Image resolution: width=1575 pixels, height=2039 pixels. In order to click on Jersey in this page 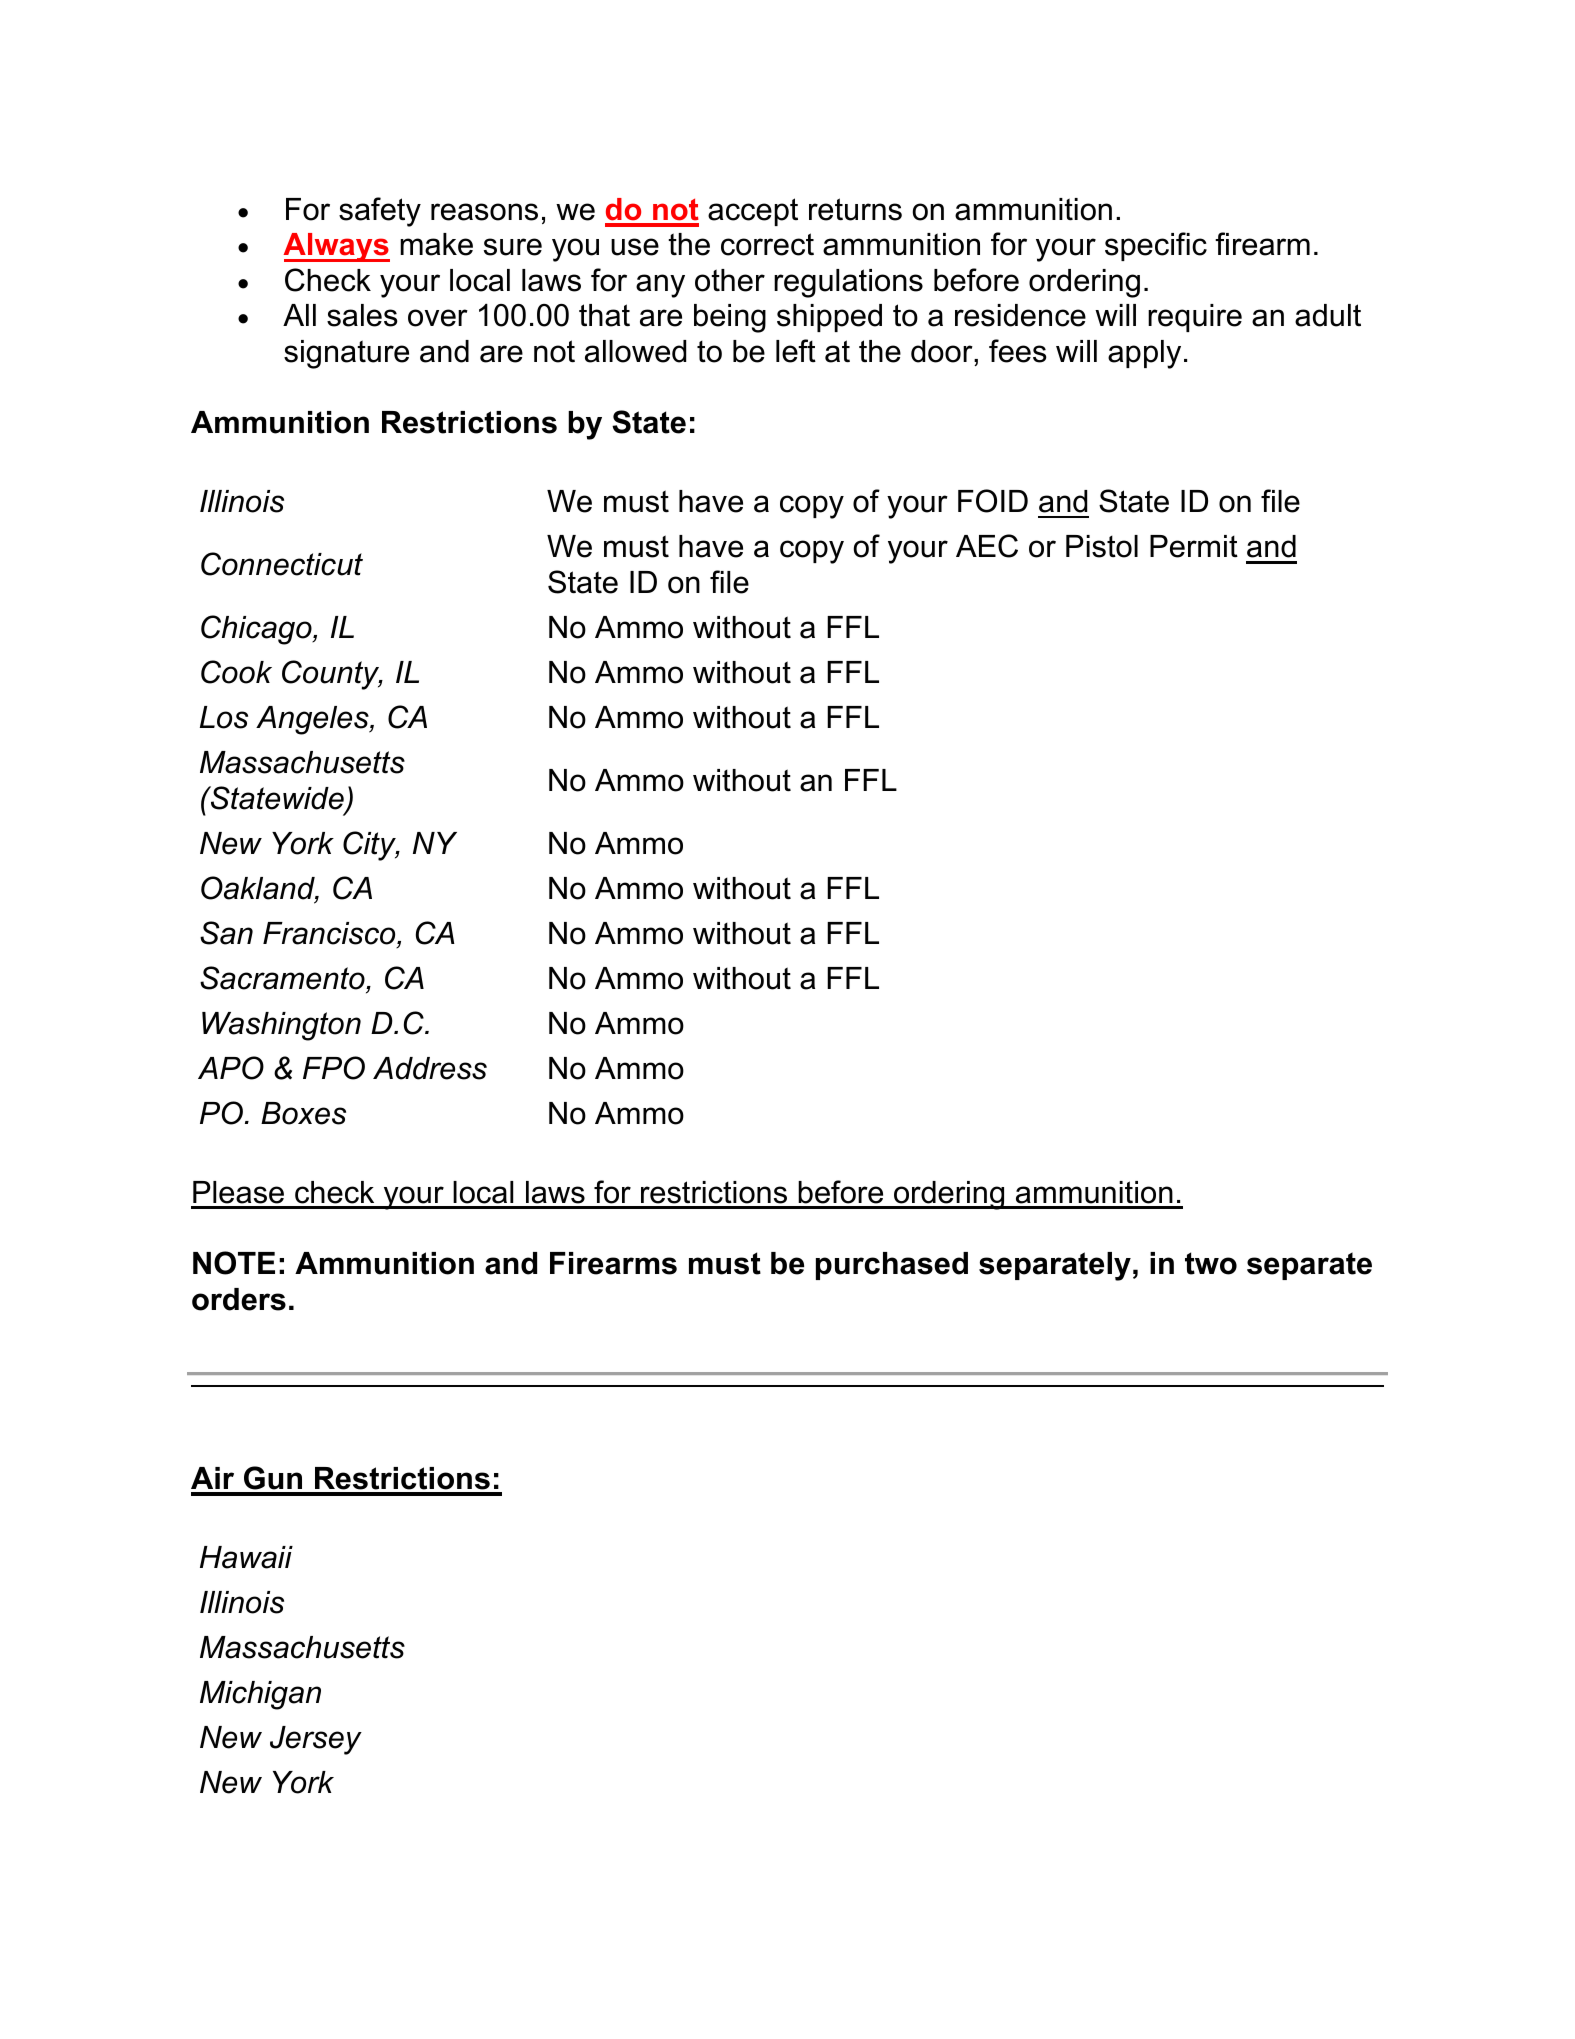, I will do `click(316, 1740)`.
